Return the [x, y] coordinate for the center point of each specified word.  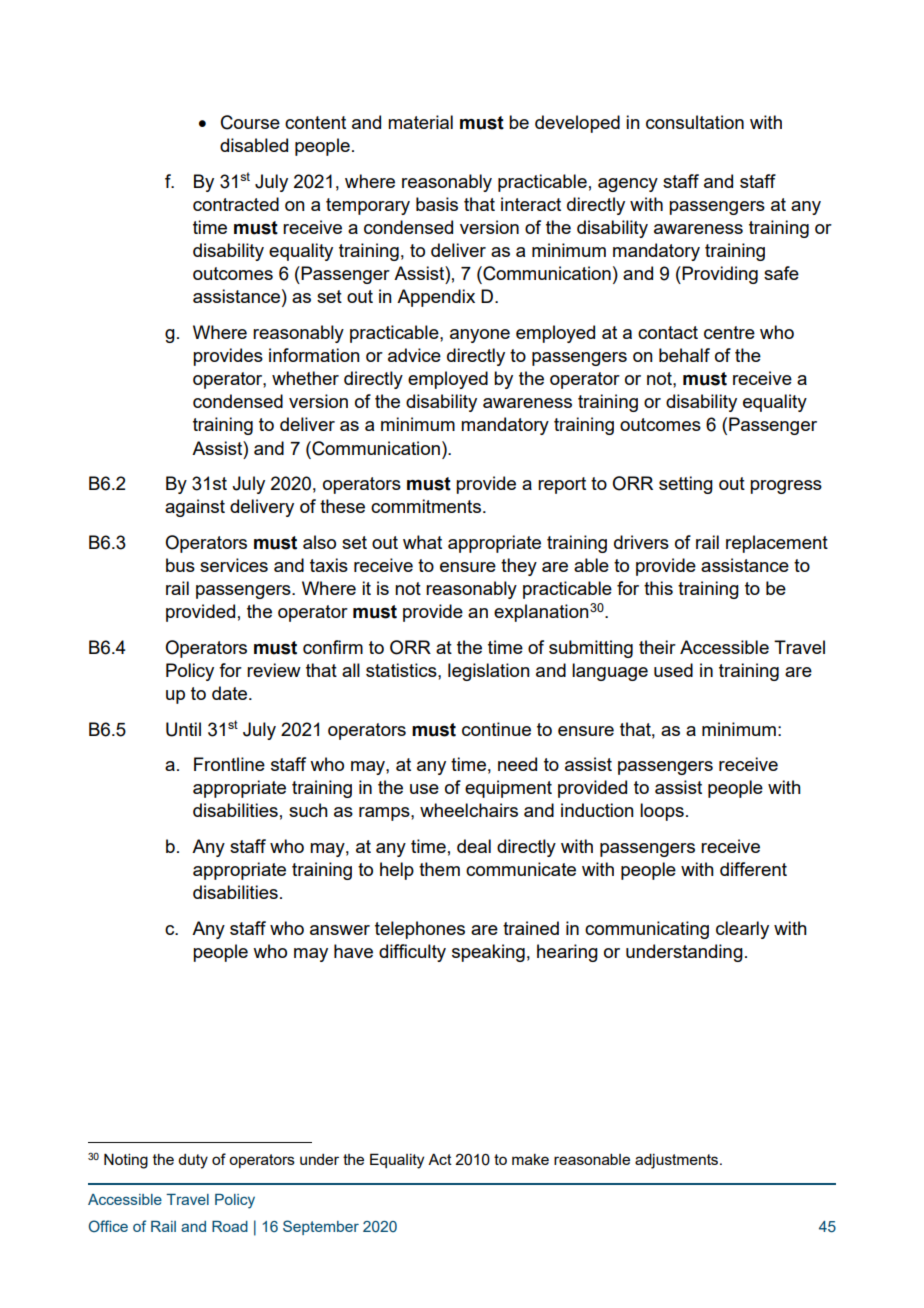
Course [250, 122]
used [673, 670]
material [420, 122]
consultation [695, 122]
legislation [489, 672]
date [231, 693]
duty [193, 1161]
